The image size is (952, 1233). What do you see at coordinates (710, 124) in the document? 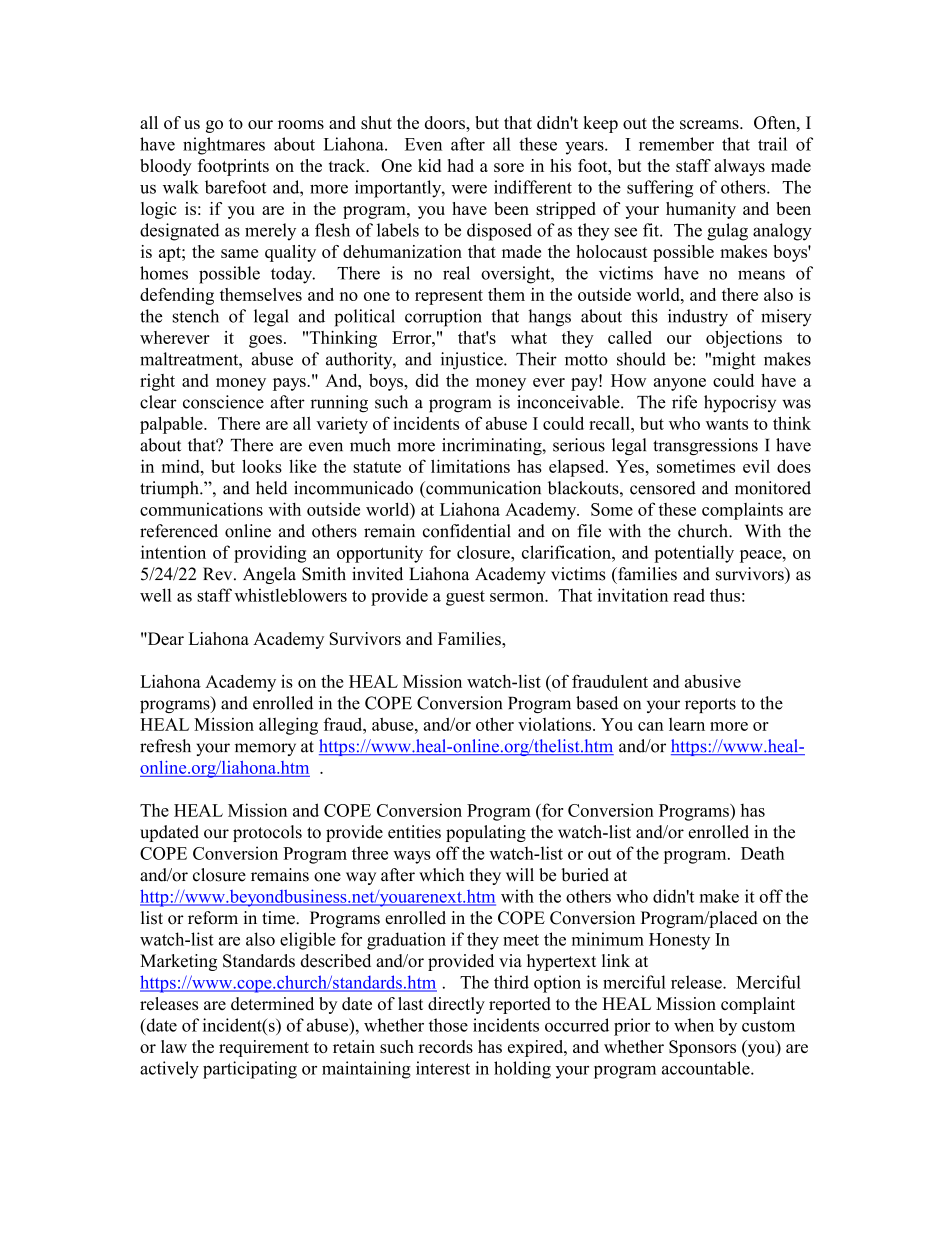
I see `screams` at bounding box center [710, 124].
